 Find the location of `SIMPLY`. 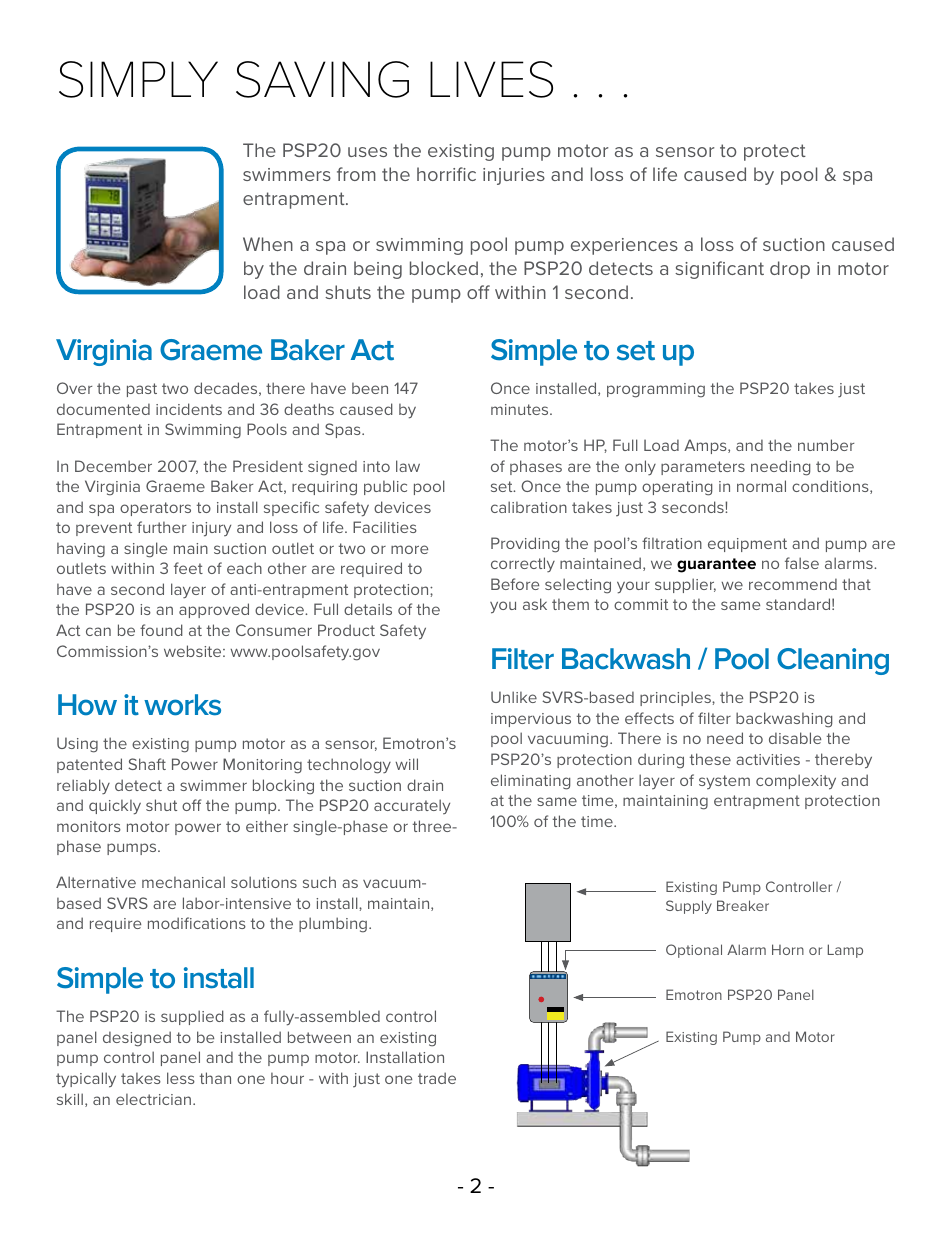

SIMPLY is located at coordinates (138, 79).
